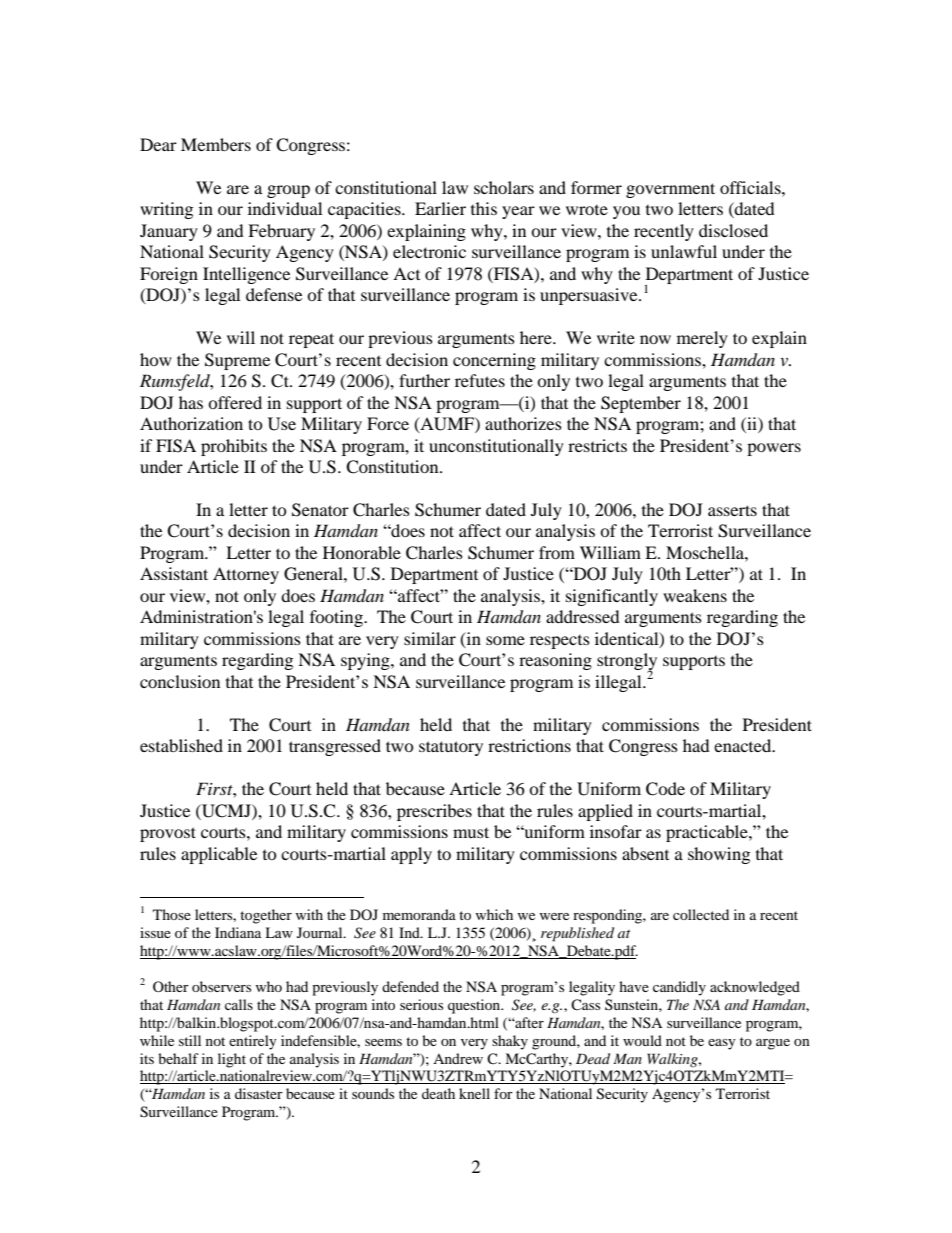 The image size is (952, 1233). Describe the element at coordinates (732, 510) in the page. I see `asserts` at that location.
